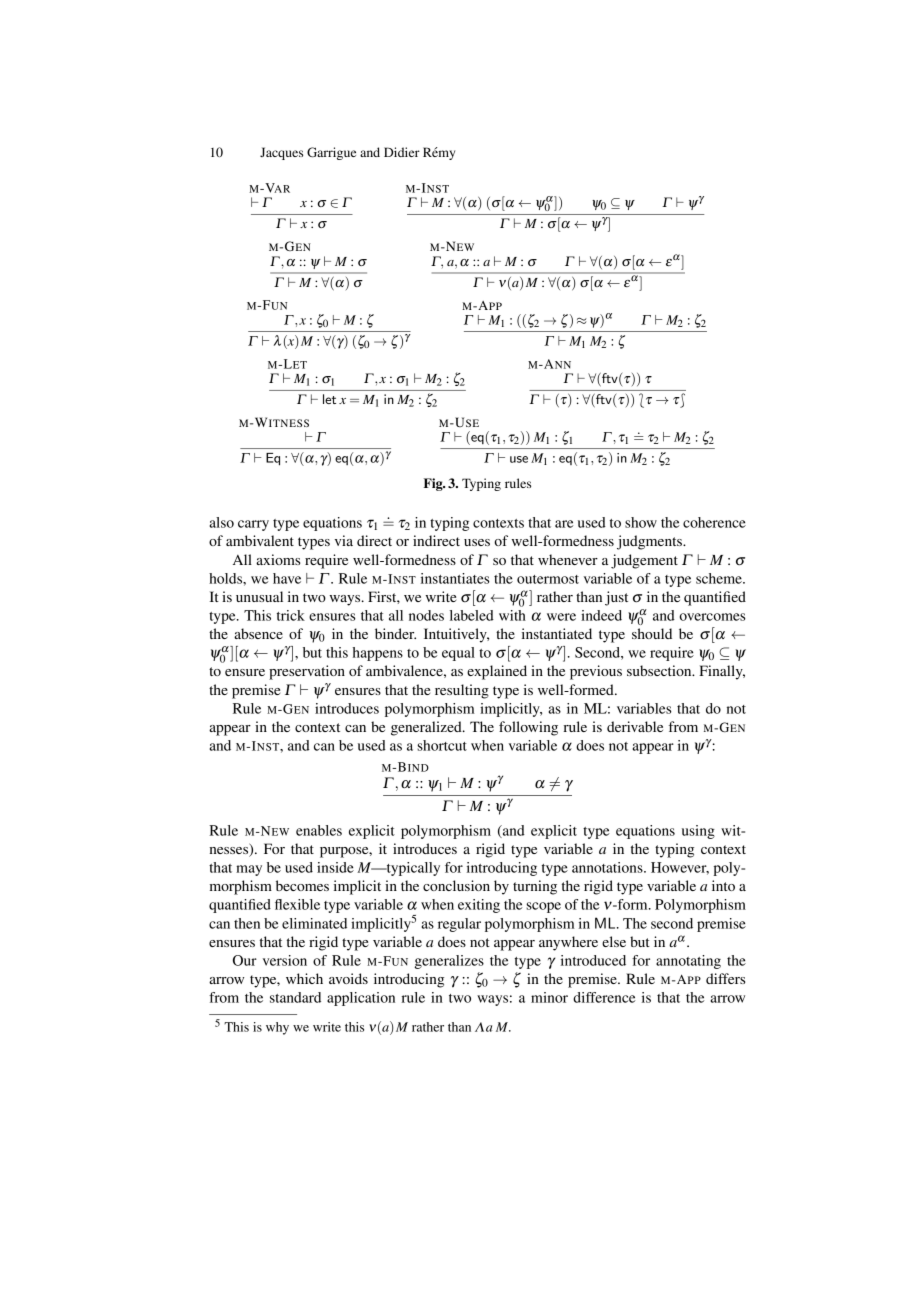  Describe the element at coordinates (295, 997) in the document. I see `standard` at that location.
